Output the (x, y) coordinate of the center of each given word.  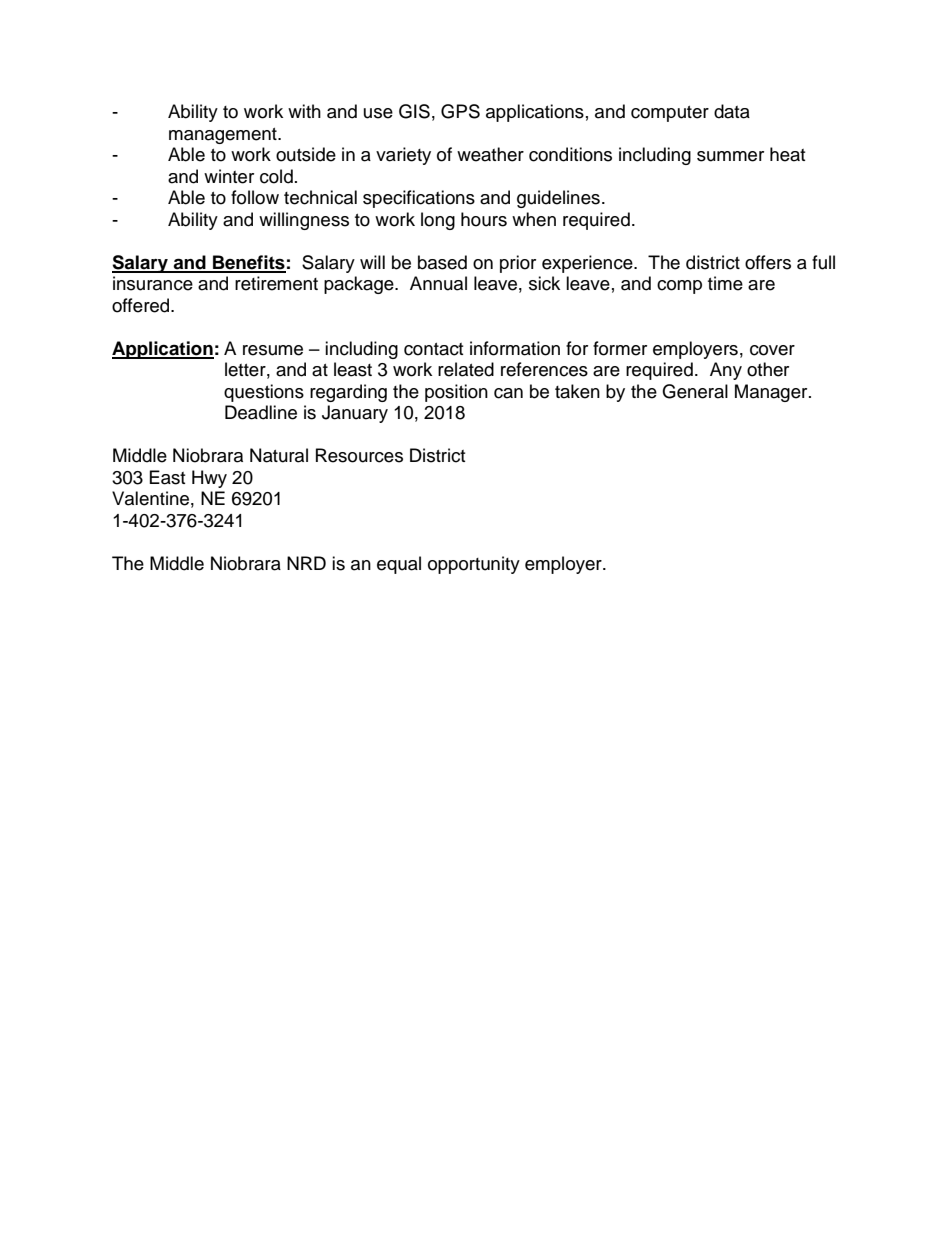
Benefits (248, 263)
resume (273, 350)
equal (399, 565)
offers (768, 262)
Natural (279, 455)
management (224, 136)
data (732, 111)
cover (772, 350)
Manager (772, 393)
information (515, 348)
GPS (460, 111)
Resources (359, 455)
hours (484, 219)
